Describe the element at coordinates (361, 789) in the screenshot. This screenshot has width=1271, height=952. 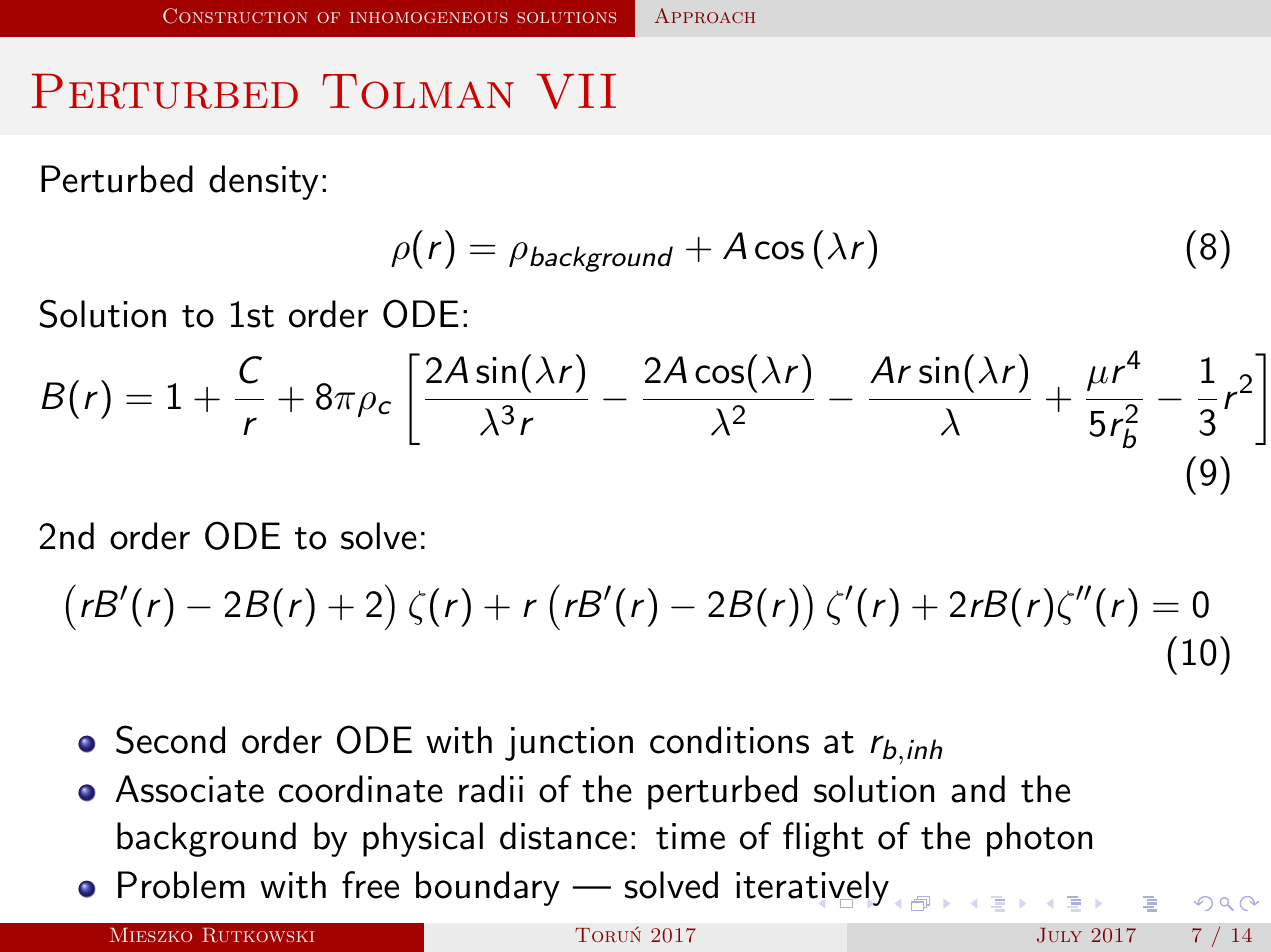
I see `coordinate` at that location.
